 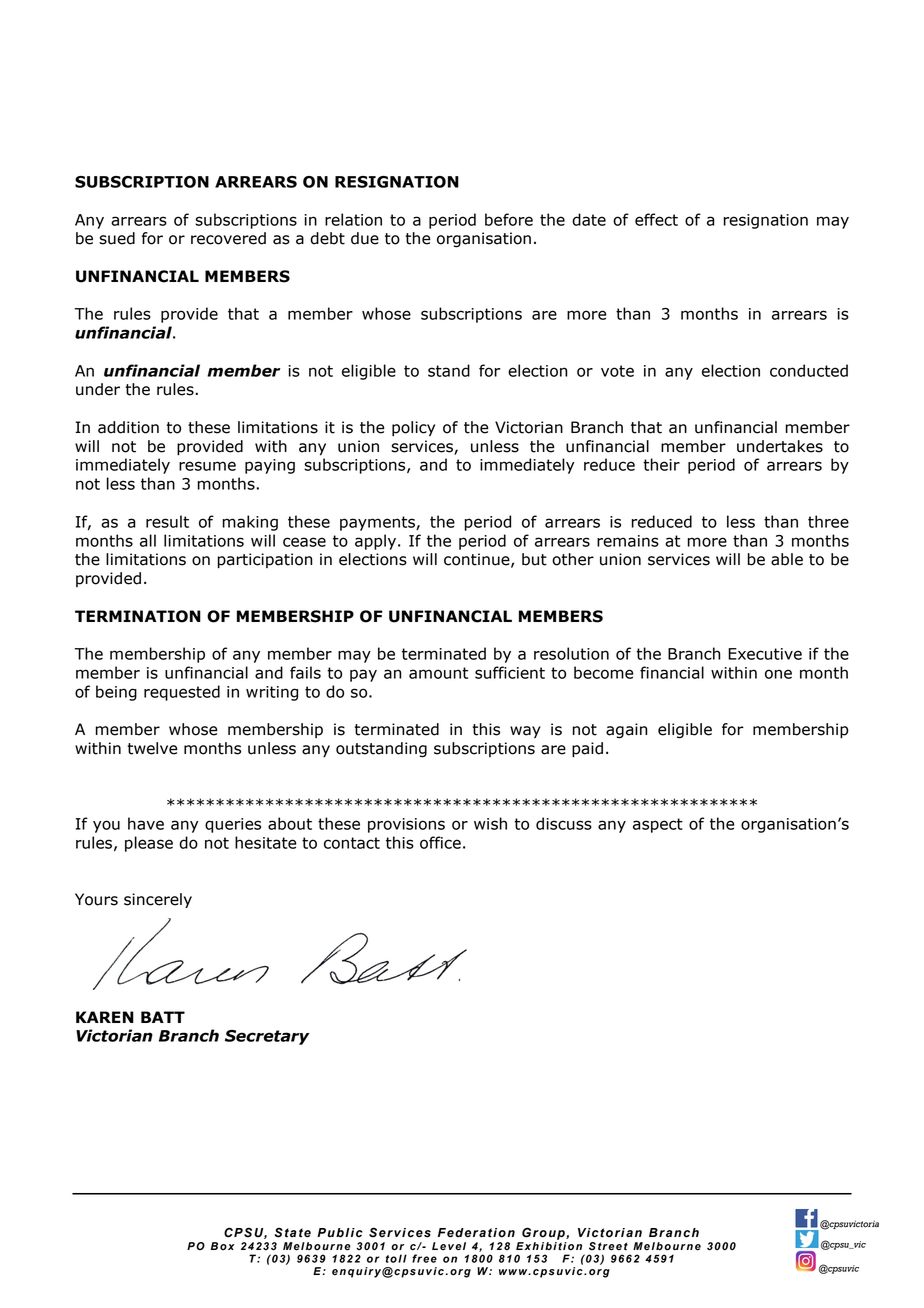 I want to click on Box, so click(x=223, y=1246).
